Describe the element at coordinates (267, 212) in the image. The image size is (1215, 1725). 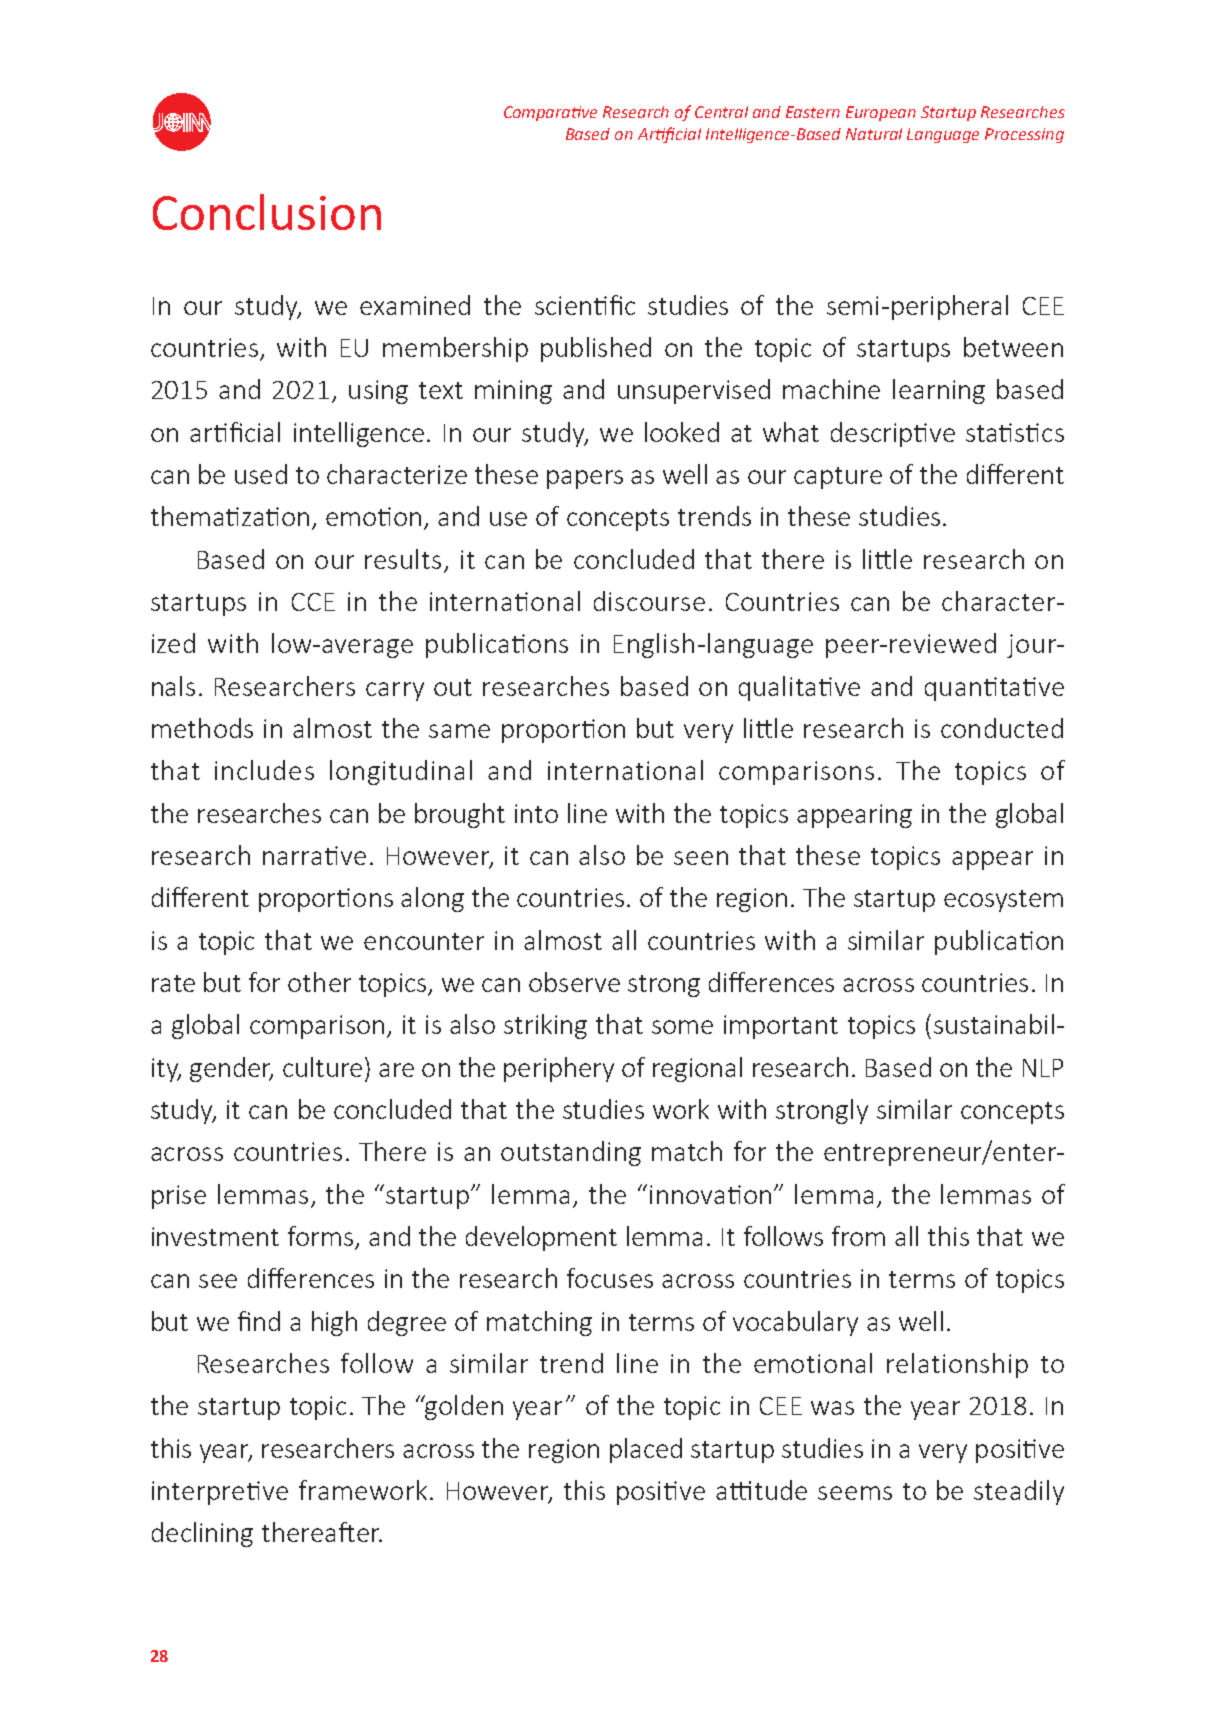
I see `Conclusion` at that location.
